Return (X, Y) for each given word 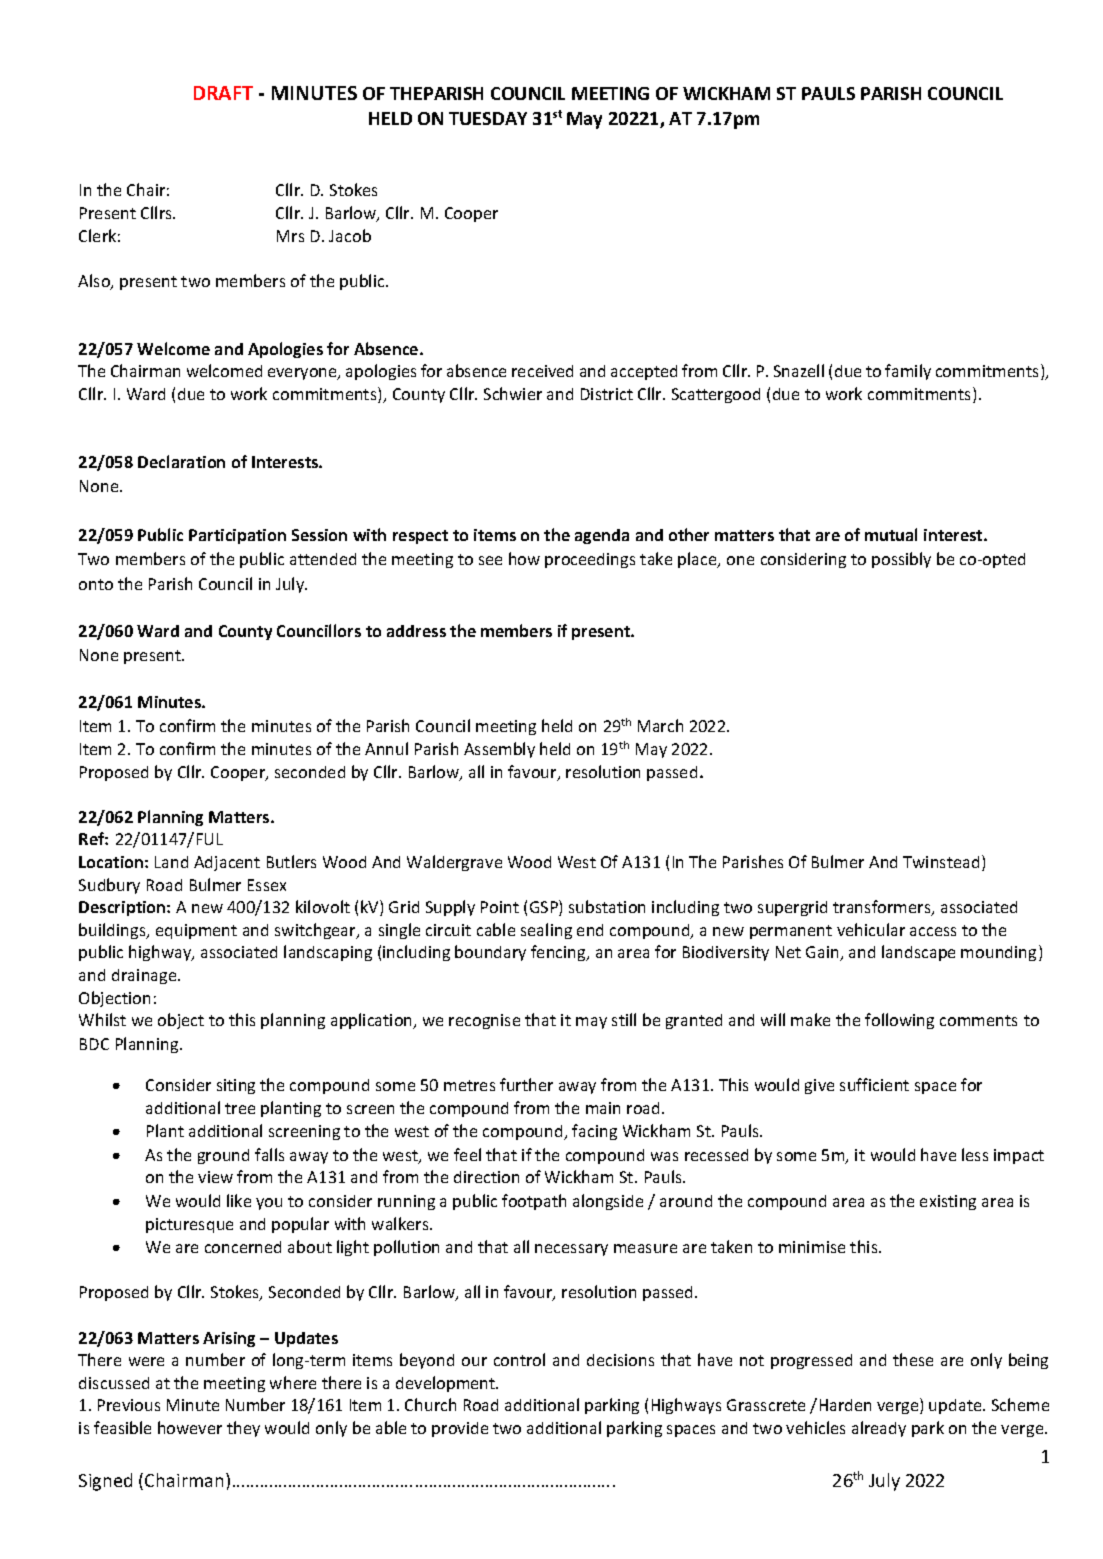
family (908, 372)
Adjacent (227, 863)
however (190, 1427)
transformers (883, 908)
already (879, 1429)
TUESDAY (488, 118)
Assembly (499, 750)
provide (460, 1429)
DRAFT (223, 93)
